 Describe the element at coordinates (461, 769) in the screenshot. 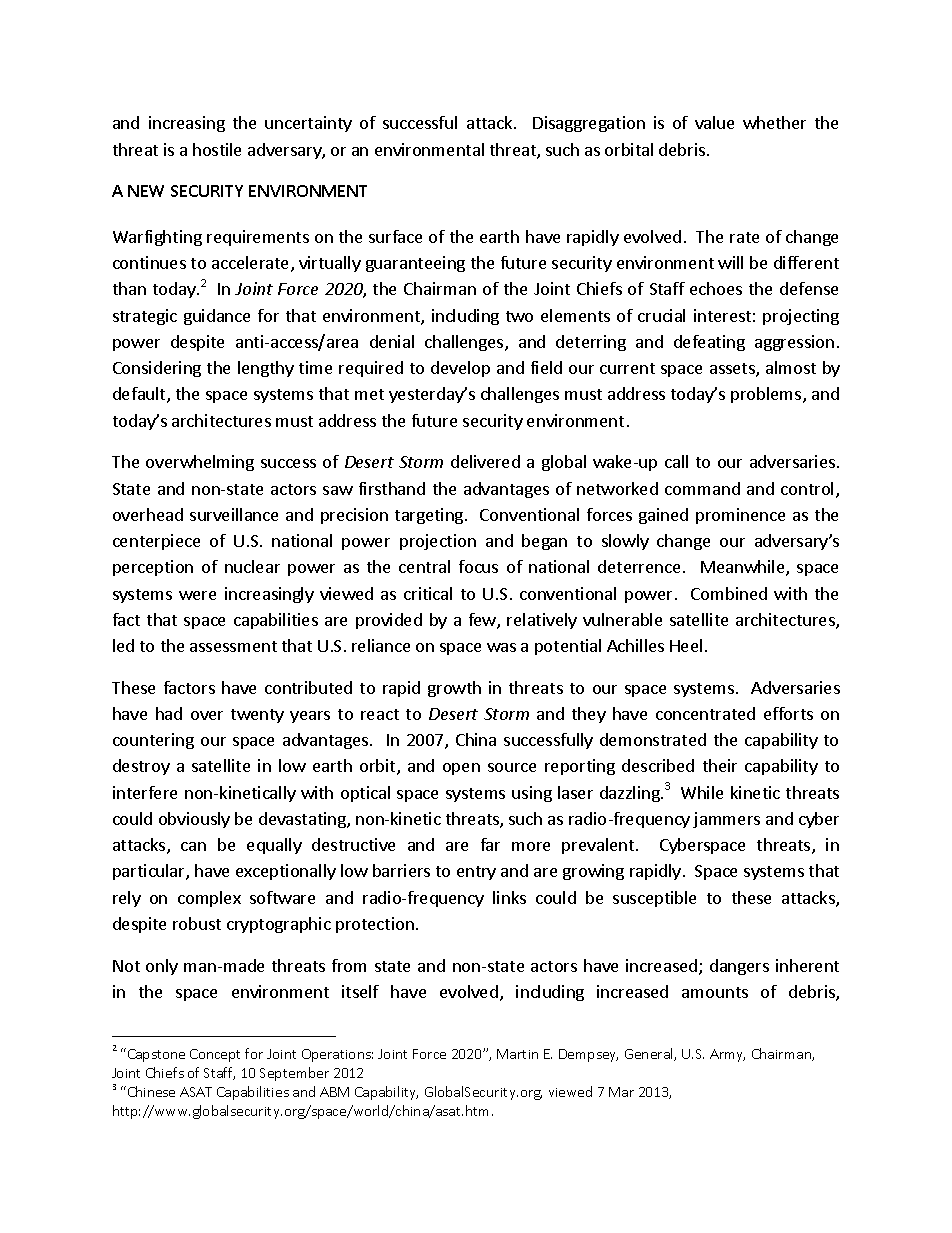

I see `open` at that location.
